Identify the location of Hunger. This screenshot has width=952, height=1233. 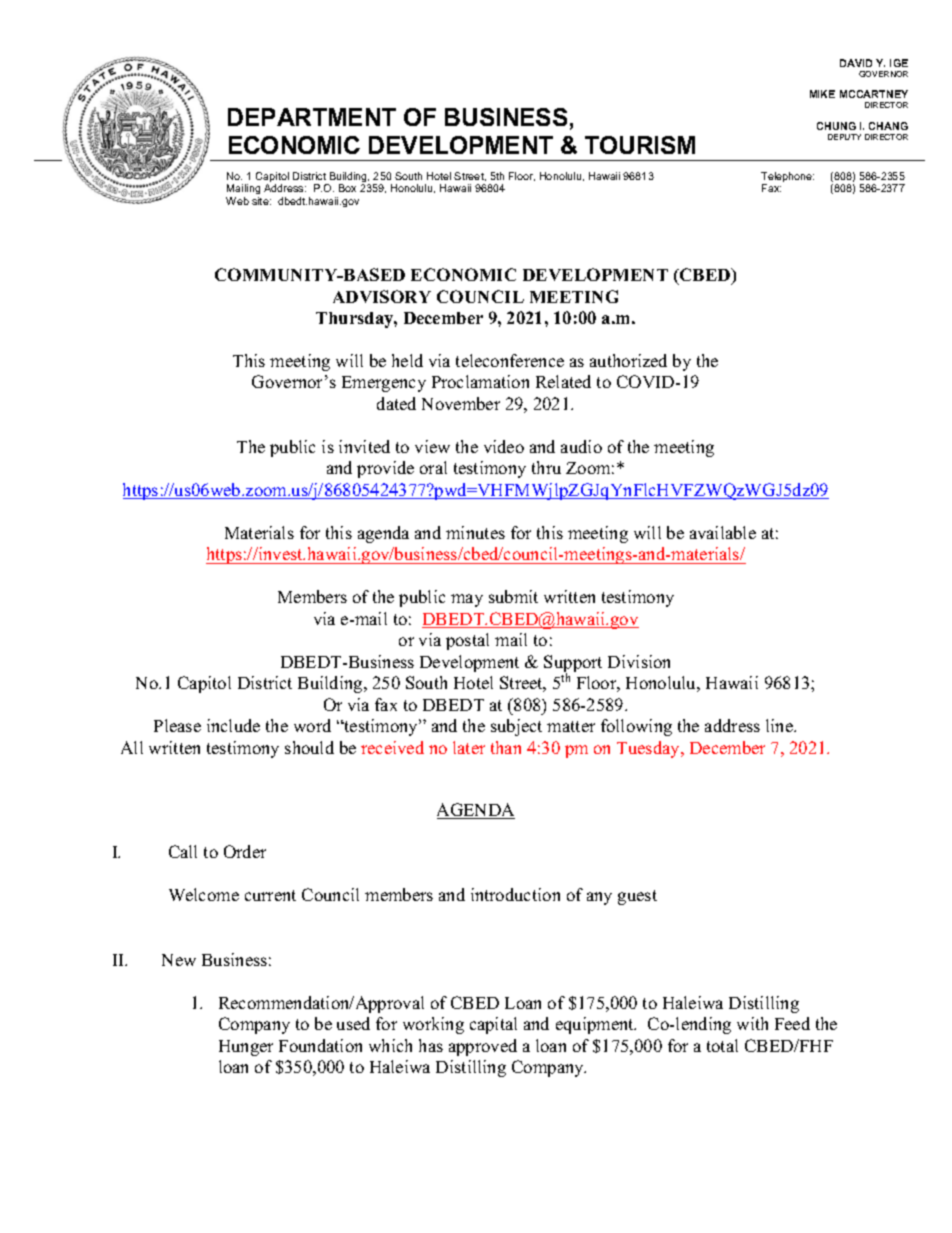
(246, 1048).
